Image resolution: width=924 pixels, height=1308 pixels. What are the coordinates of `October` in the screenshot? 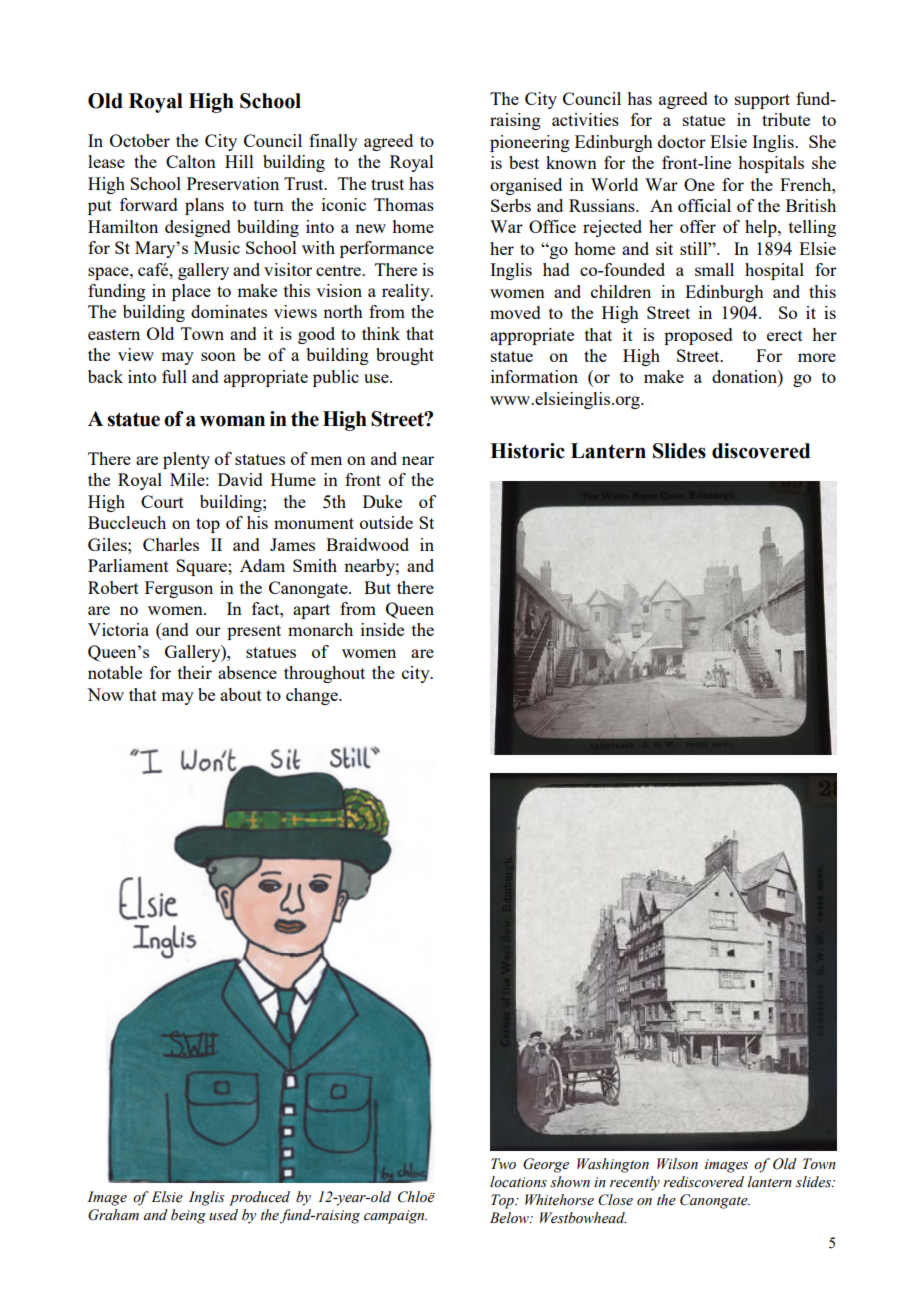 It's located at (140, 140).
